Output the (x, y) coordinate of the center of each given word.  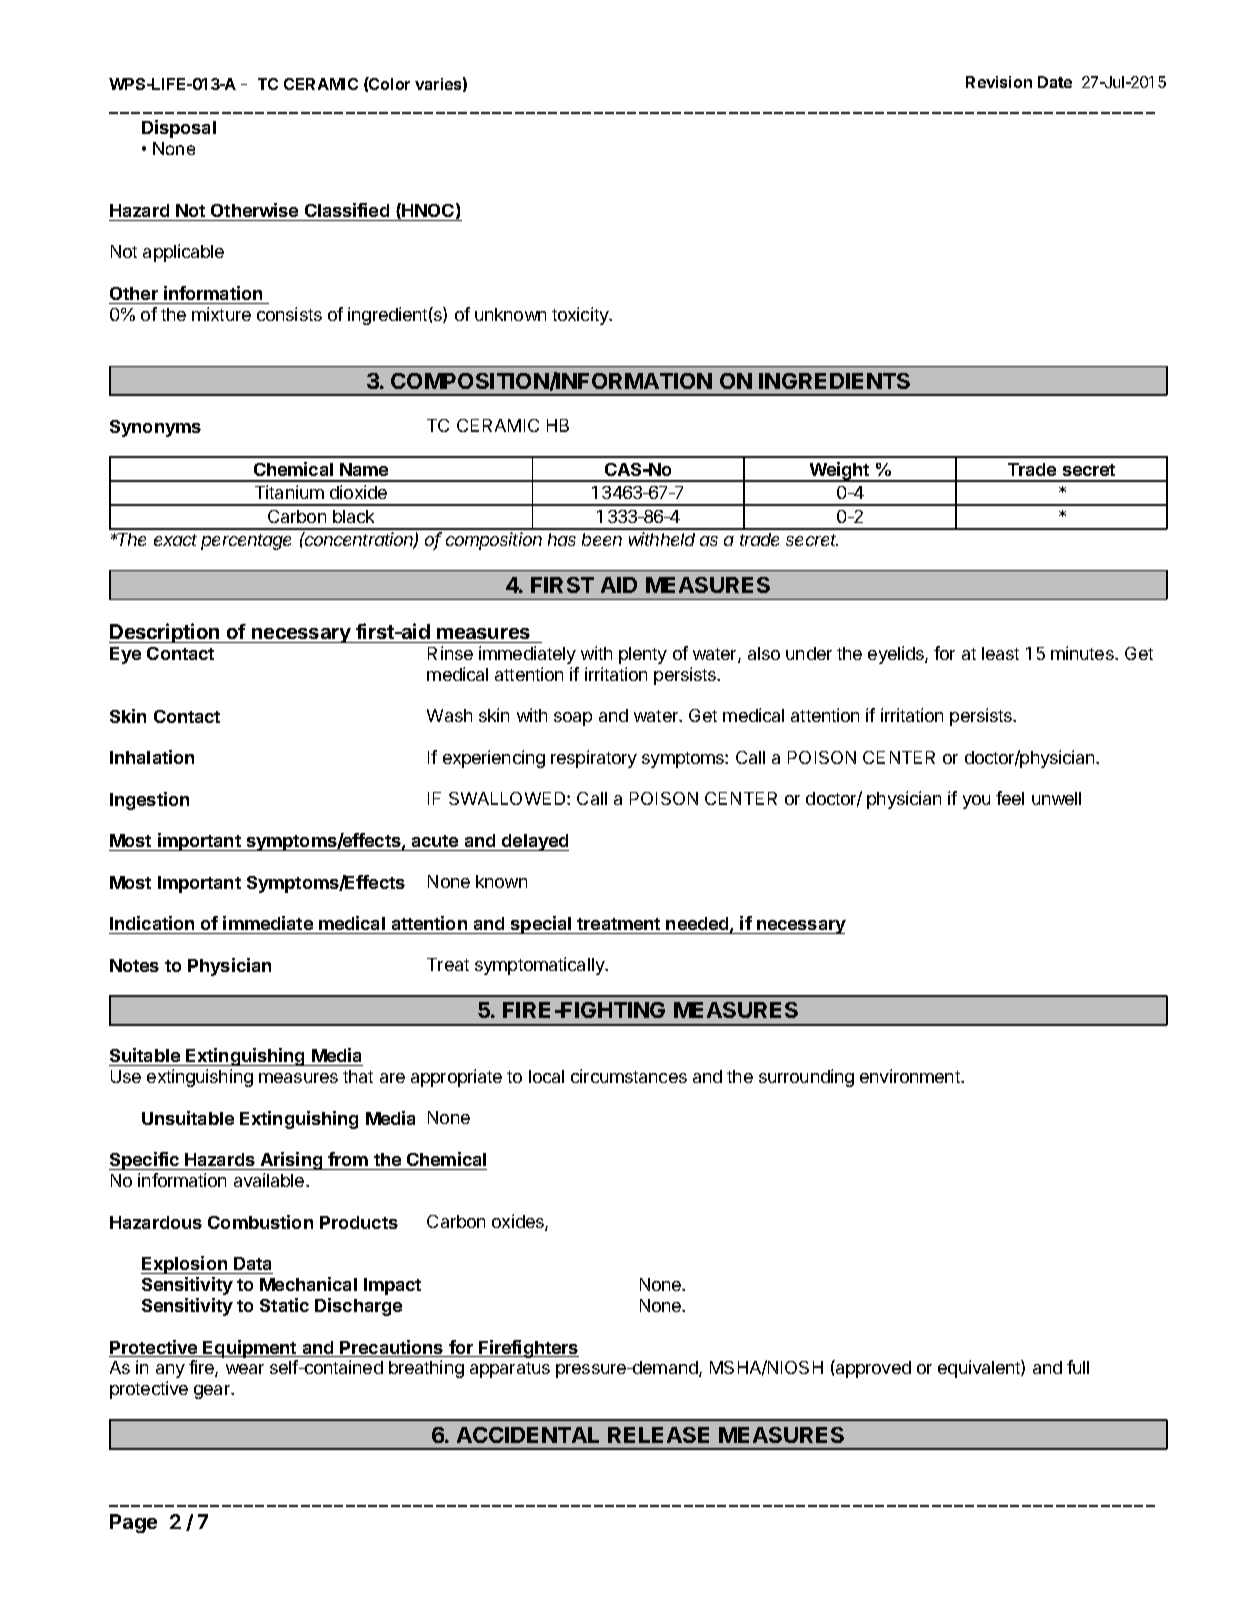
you (976, 802)
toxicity (581, 316)
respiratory (594, 759)
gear (213, 1392)
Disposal (179, 129)
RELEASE (658, 1435)
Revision (999, 82)
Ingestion (149, 801)
